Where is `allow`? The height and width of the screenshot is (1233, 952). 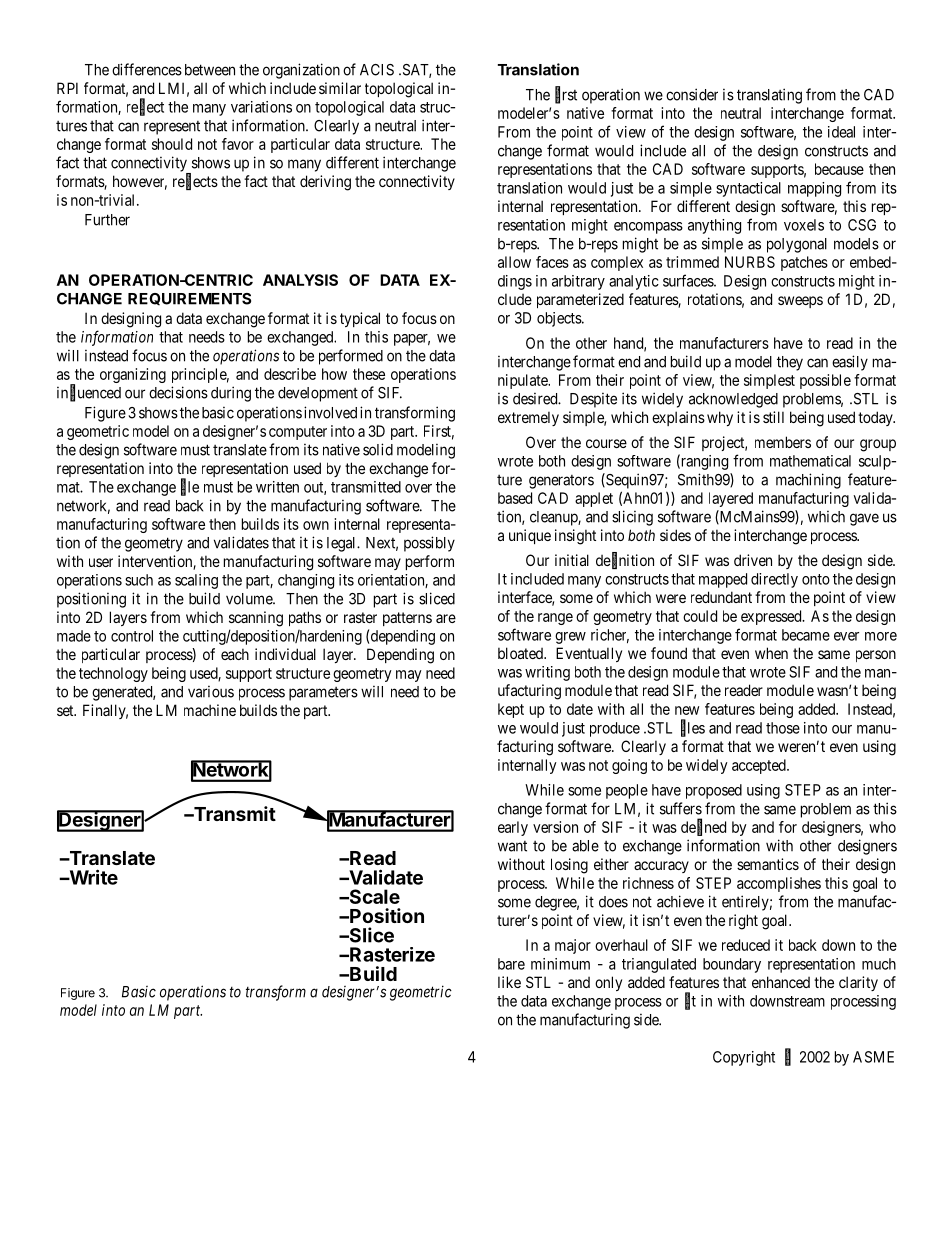 allow is located at coordinates (514, 262).
